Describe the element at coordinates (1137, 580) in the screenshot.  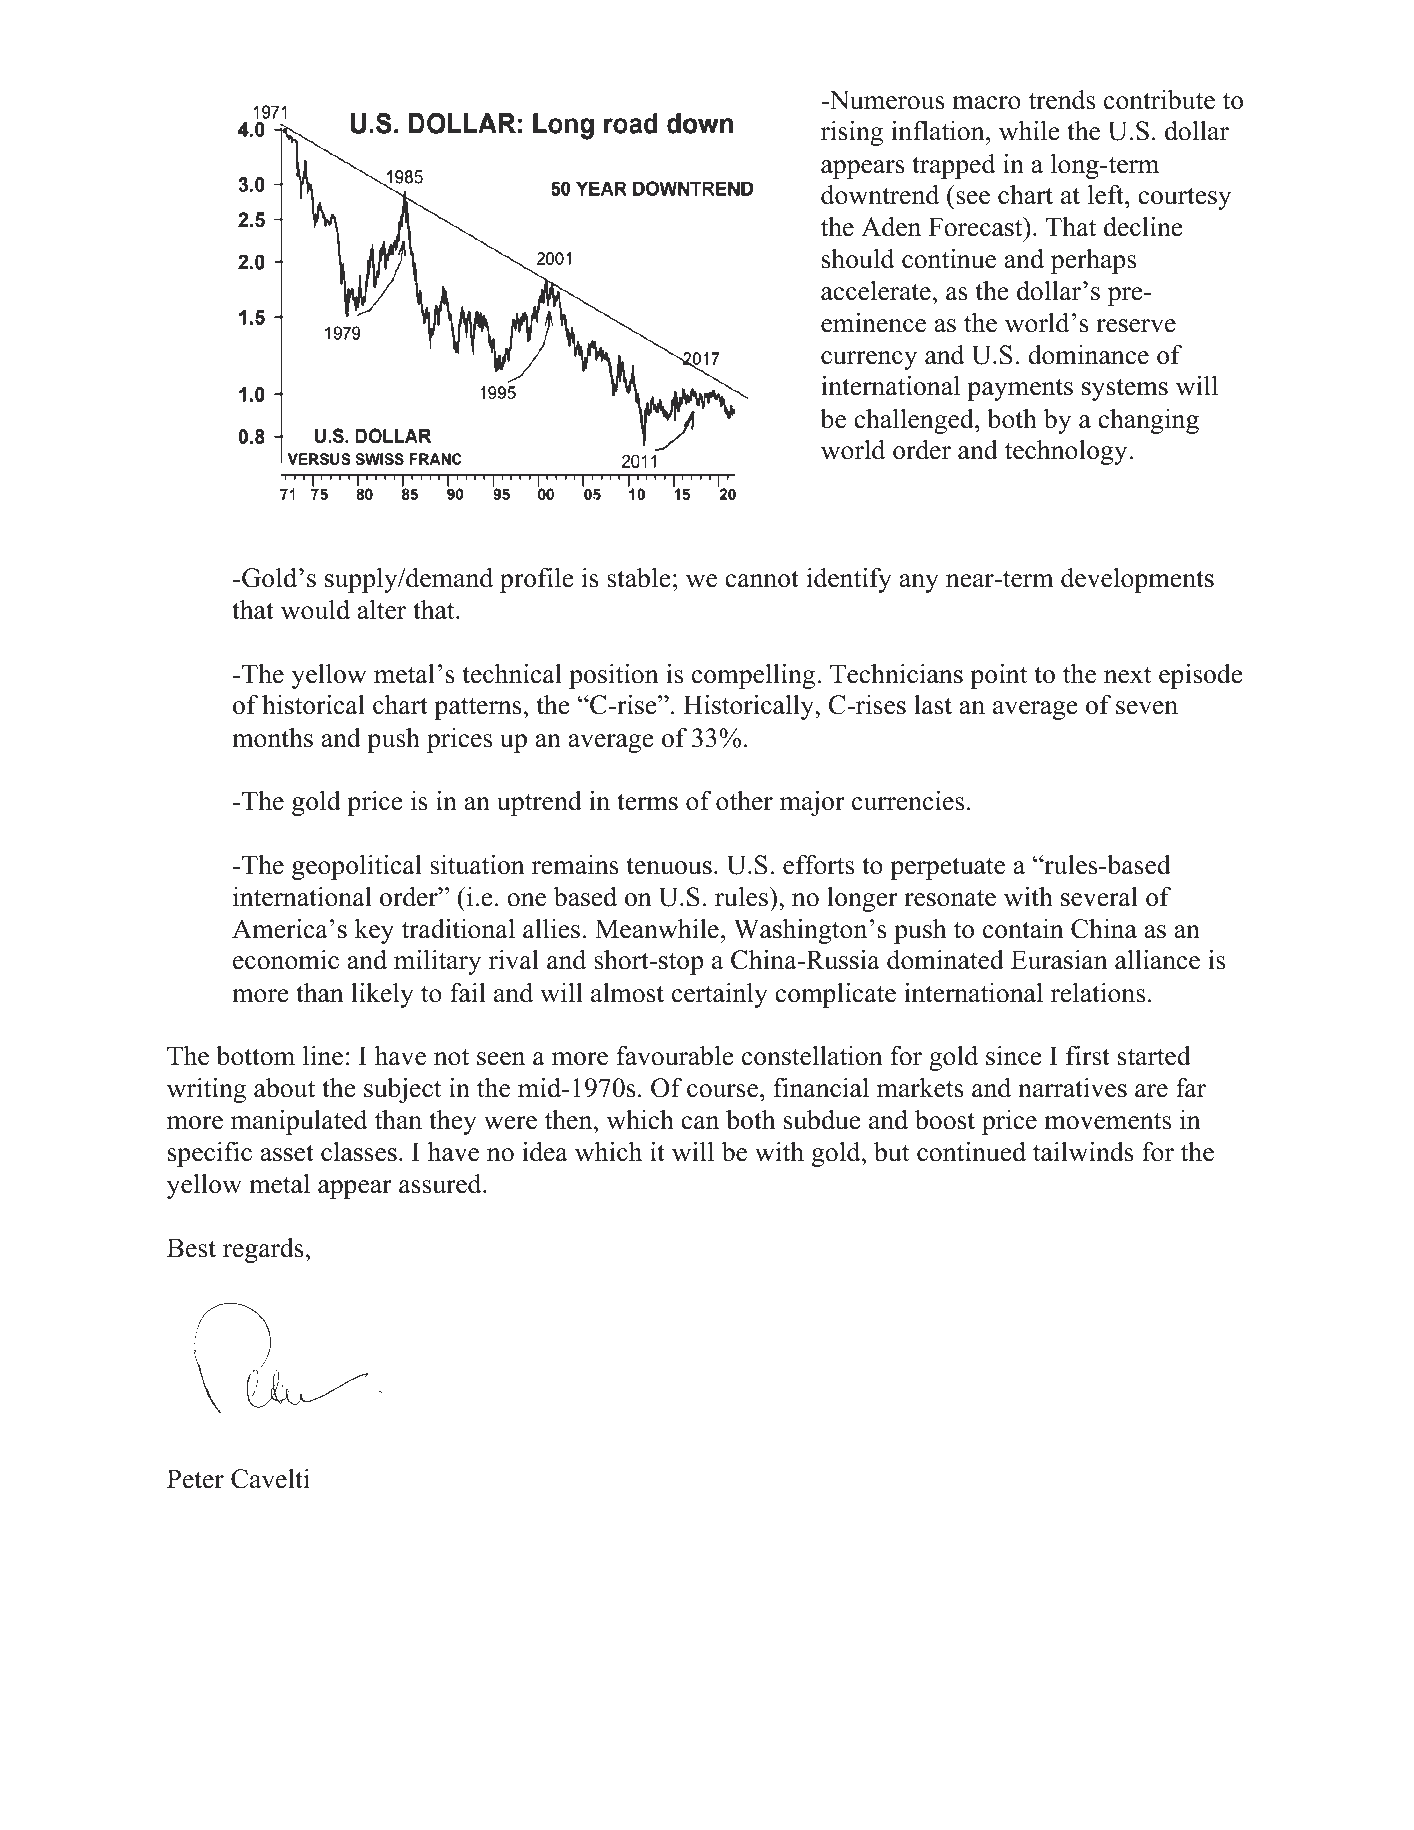
I see `developments` at that location.
